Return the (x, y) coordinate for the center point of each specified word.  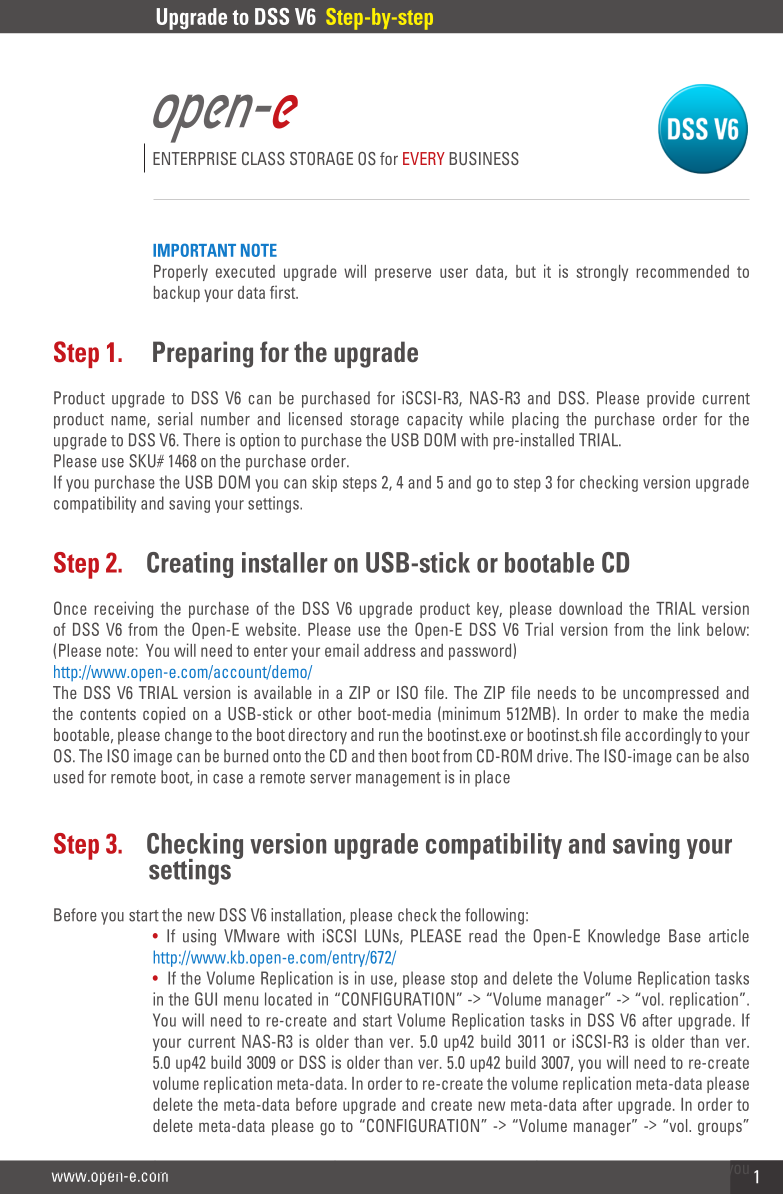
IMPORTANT (194, 250)
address (389, 650)
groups (721, 1128)
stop (464, 980)
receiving (124, 609)
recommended (683, 271)
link (689, 629)
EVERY (424, 158)
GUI (206, 999)
